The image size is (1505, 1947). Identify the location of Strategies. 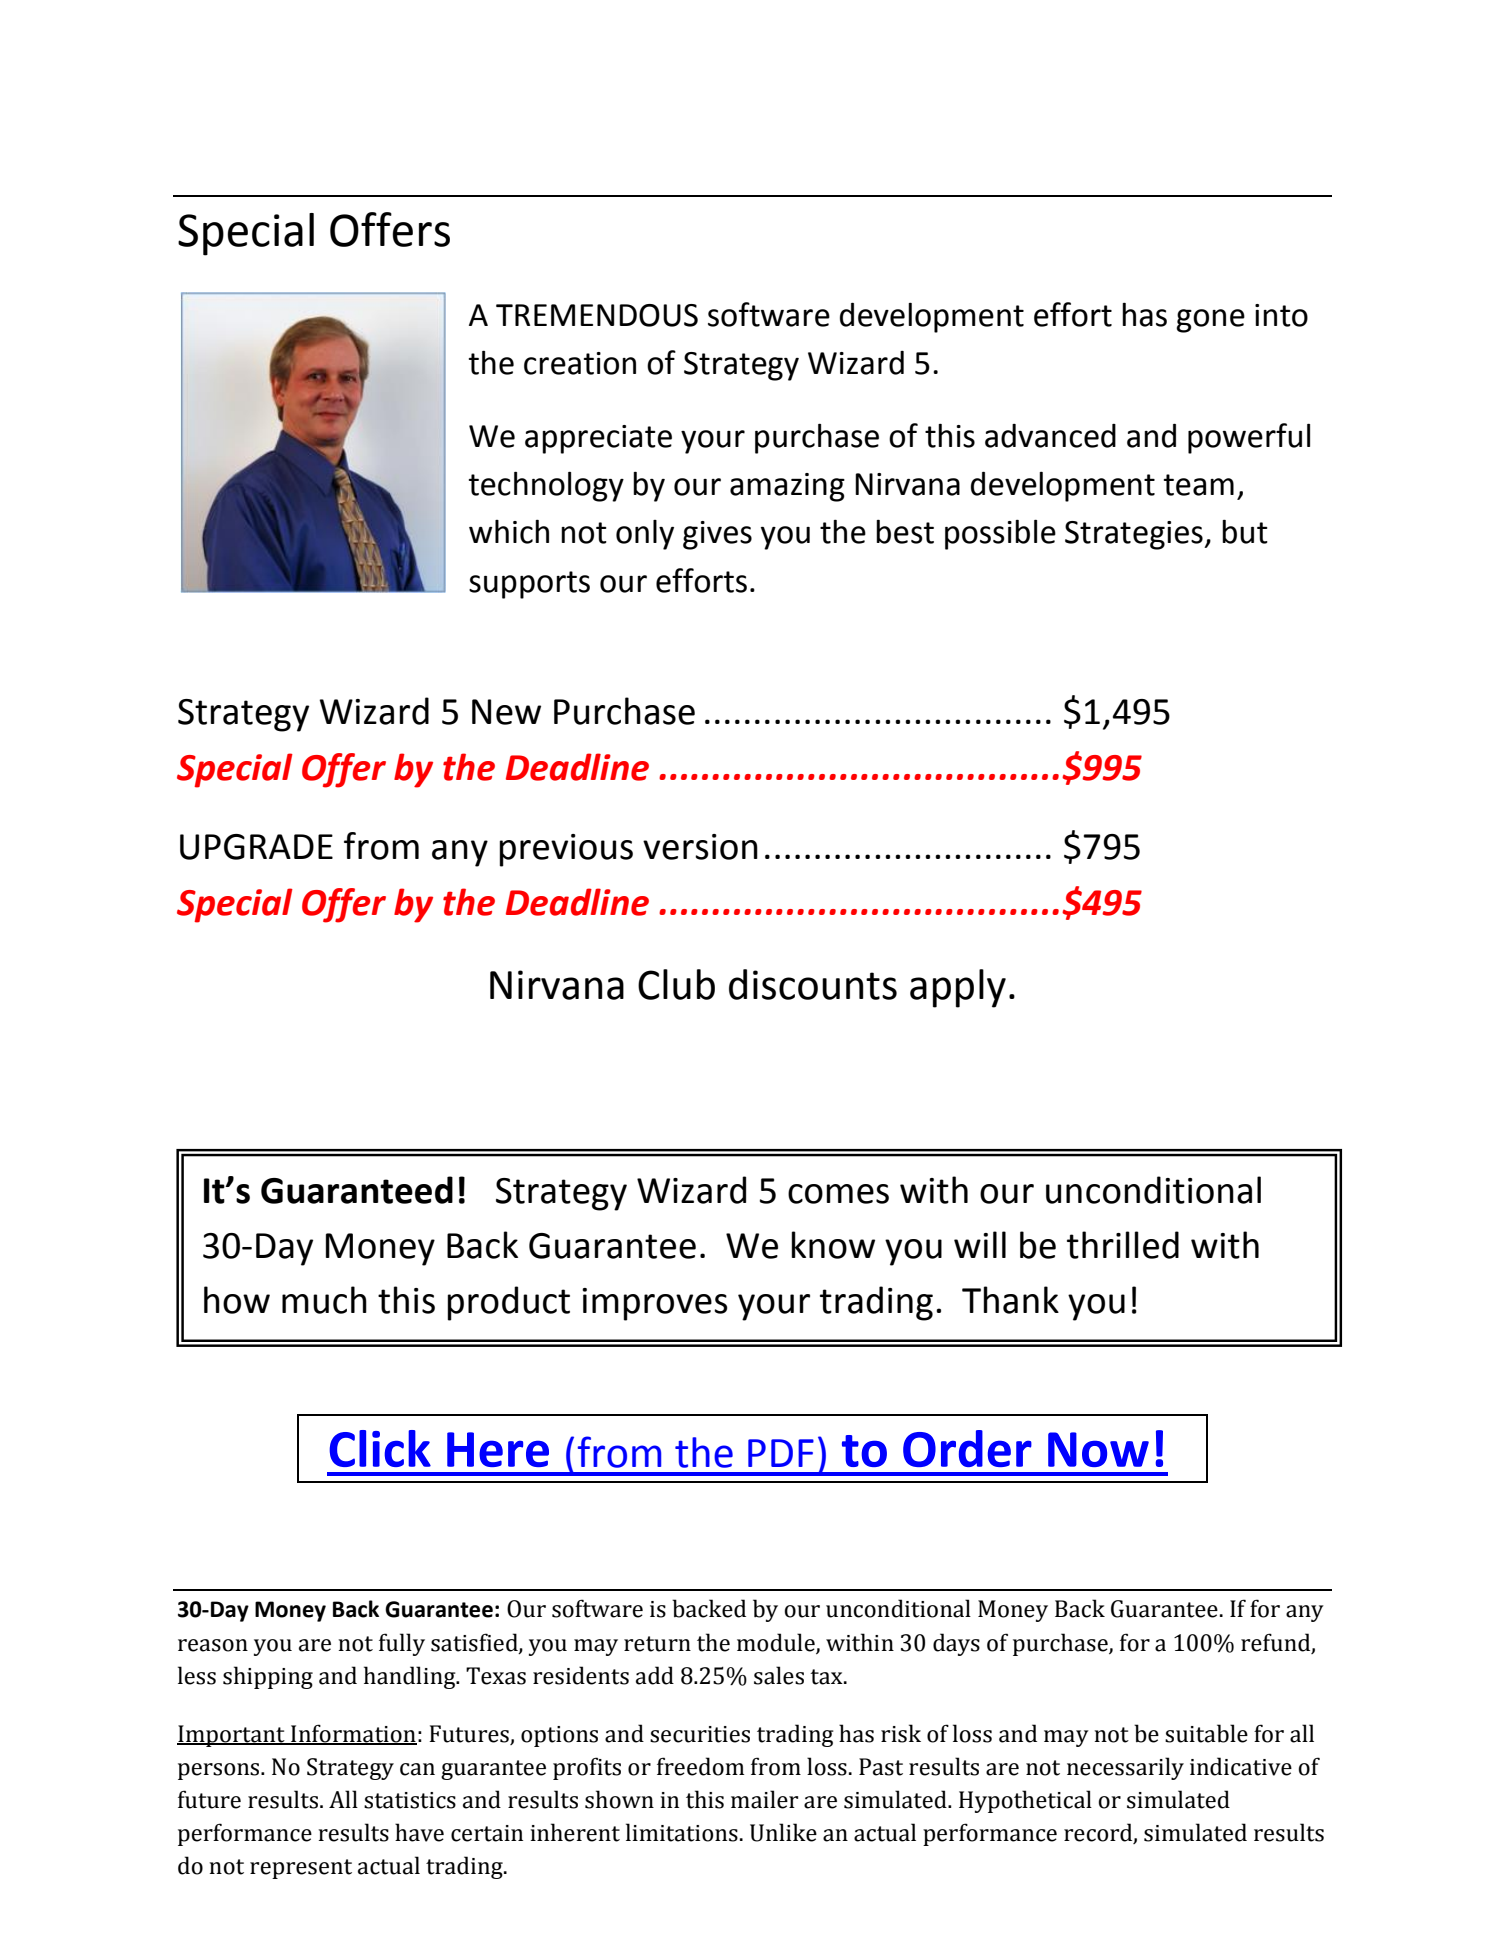
(1135, 535).
